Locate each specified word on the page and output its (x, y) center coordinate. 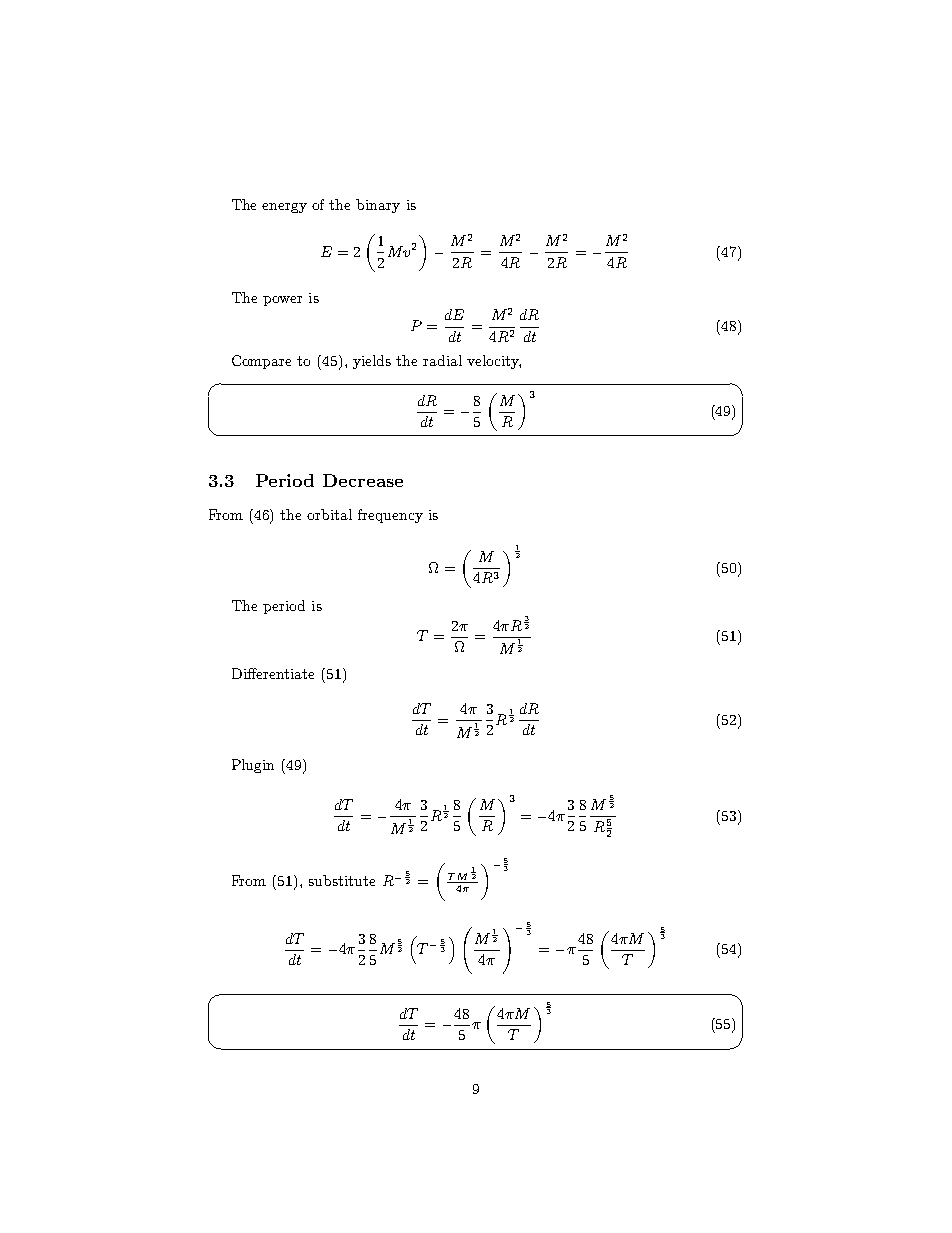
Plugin (253, 766)
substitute (342, 880)
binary (378, 206)
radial (442, 360)
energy (284, 208)
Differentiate (273, 673)
